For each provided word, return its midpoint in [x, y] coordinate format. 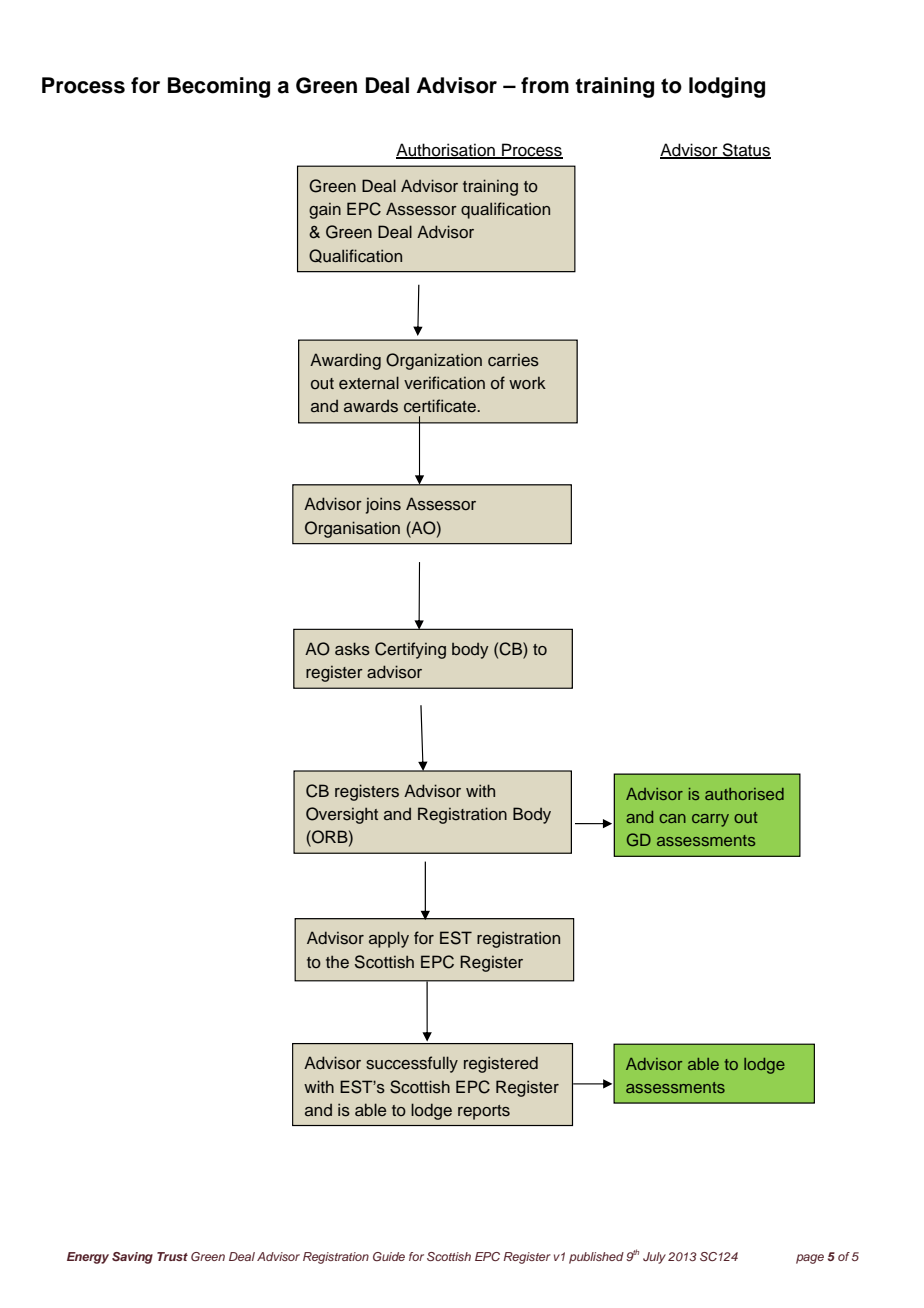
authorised [744, 794]
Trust [172, 1256]
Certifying [410, 650]
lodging [727, 87]
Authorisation [446, 150]
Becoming [219, 87]
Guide [389, 1256]
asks [352, 649]
